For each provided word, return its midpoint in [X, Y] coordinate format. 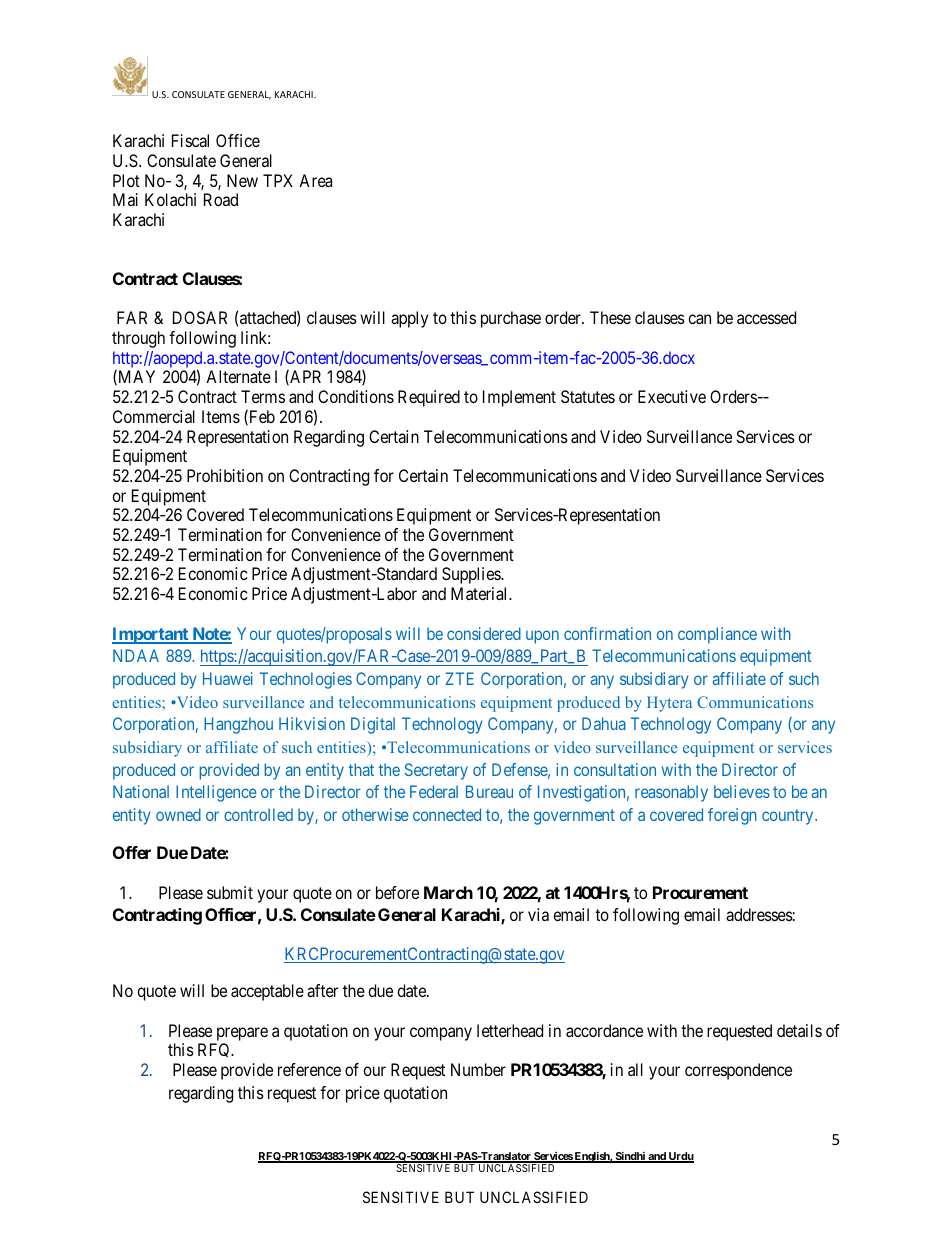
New [242, 180]
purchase [511, 319]
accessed [766, 317]
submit [230, 892]
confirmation [607, 633]
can [699, 319]
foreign [732, 816]
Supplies [472, 575]
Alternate [238, 376]
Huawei [228, 678]
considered [484, 633]
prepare [241, 1035]
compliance [717, 635]
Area [315, 180]
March [448, 892]
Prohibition [225, 475]
